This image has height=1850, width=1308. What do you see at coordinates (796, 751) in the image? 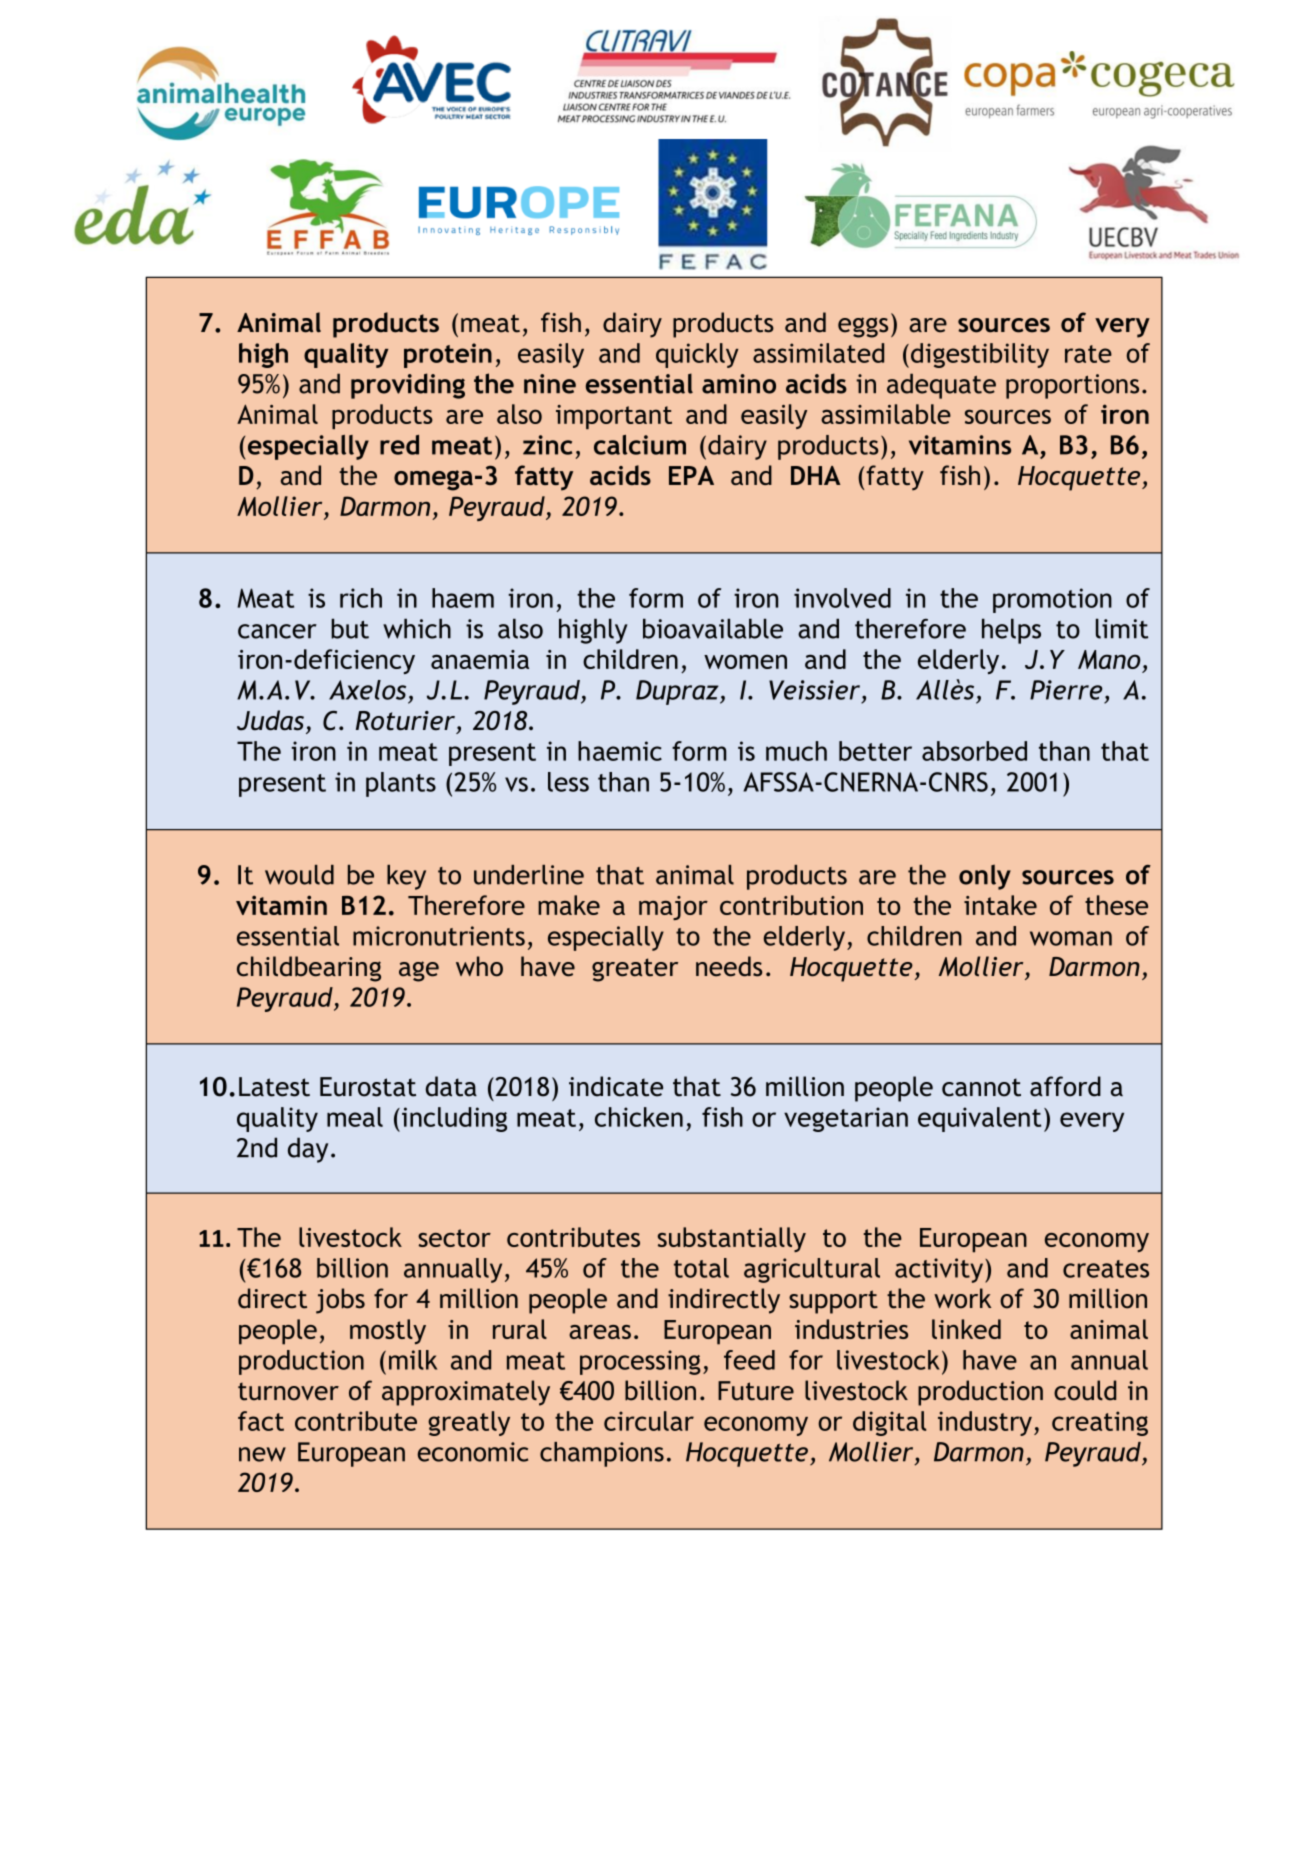
I see `much` at bounding box center [796, 751].
